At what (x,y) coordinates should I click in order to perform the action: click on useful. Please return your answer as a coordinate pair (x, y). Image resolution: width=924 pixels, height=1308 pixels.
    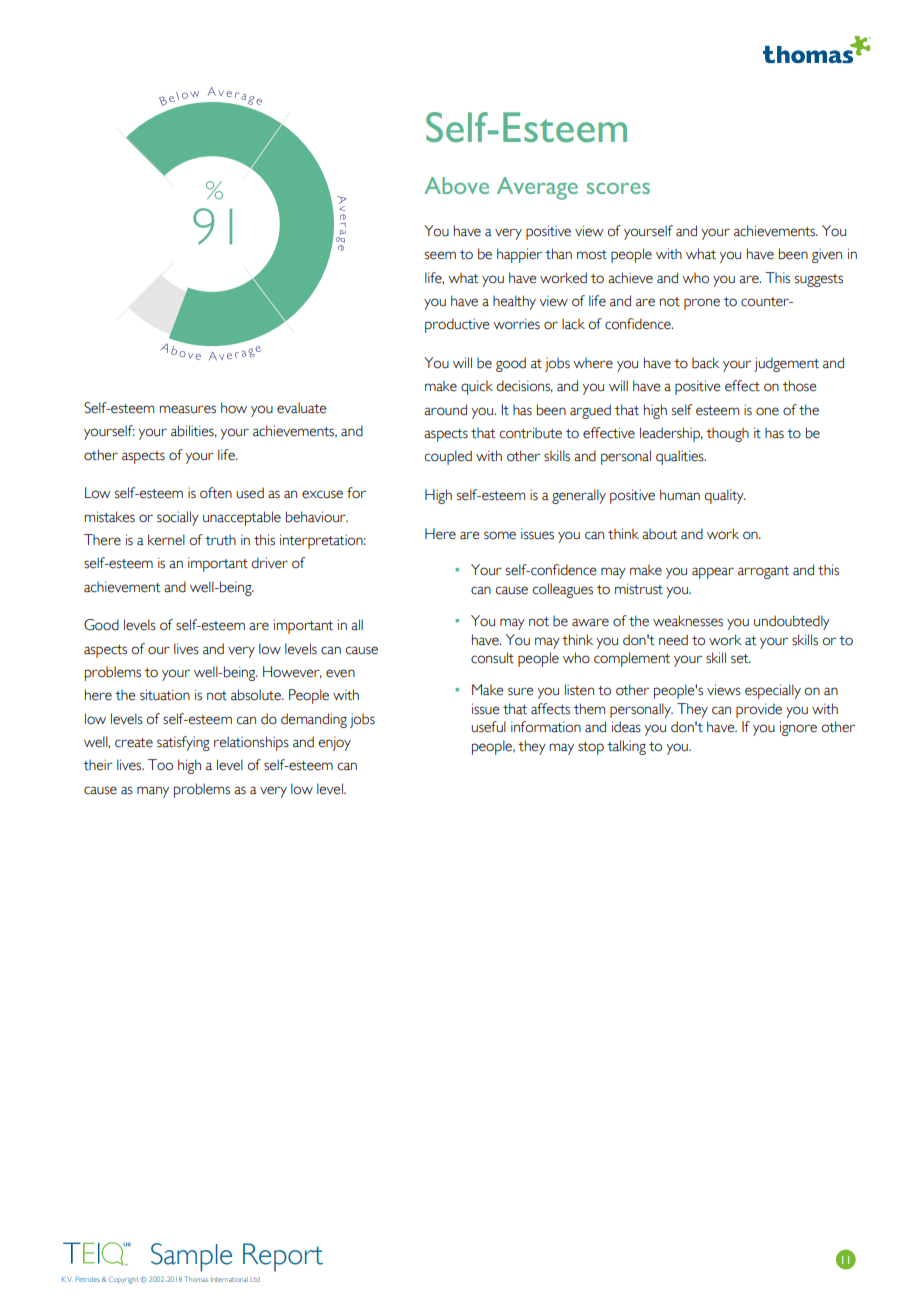
    Looking at the image, I should click on (488, 727).
